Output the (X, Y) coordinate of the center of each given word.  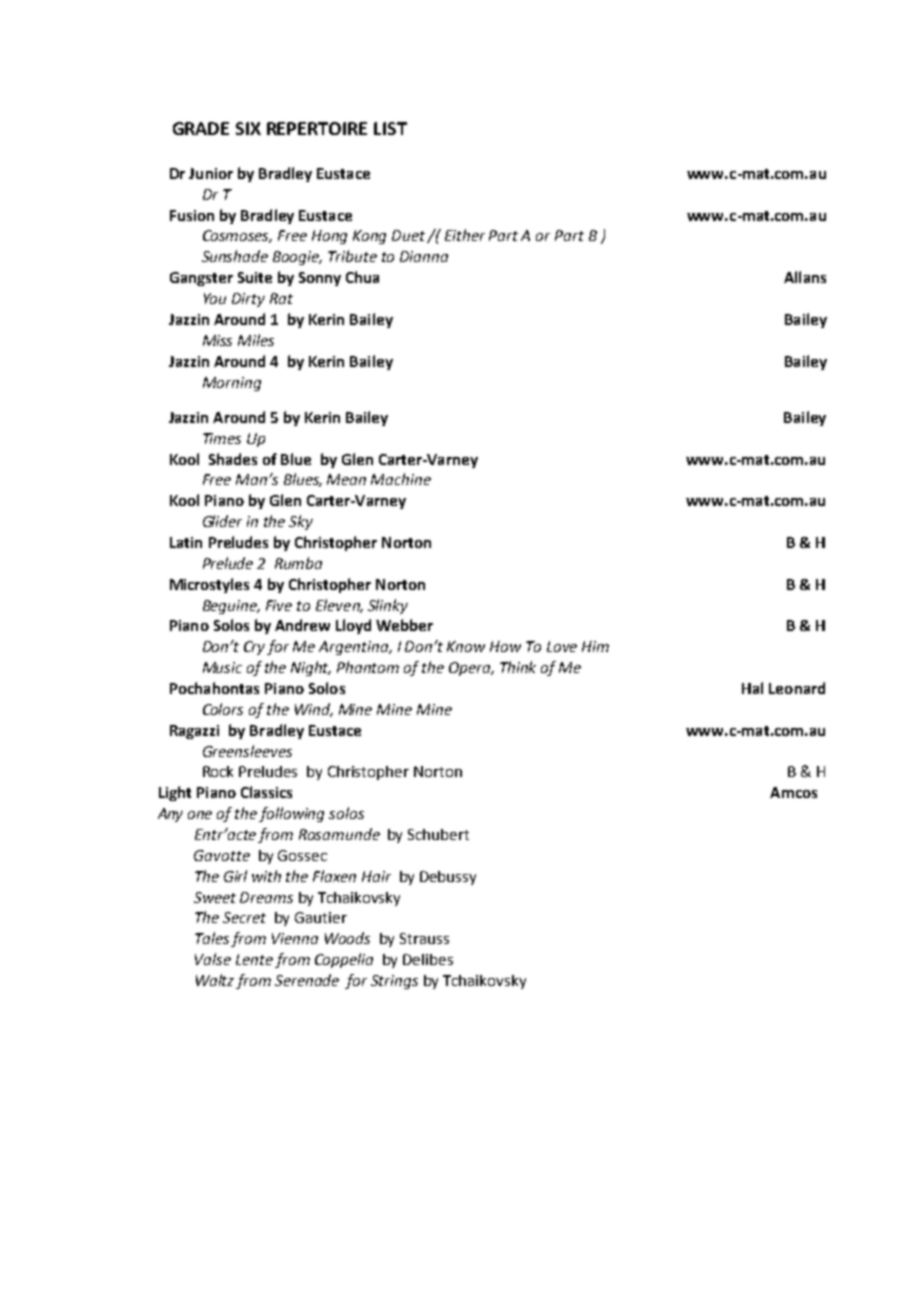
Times (222, 438)
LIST (390, 128)
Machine (401, 479)
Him (595, 646)
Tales (213, 939)
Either (465, 235)
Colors (223, 709)
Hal (752, 688)
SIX (248, 128)
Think (518, 667)
